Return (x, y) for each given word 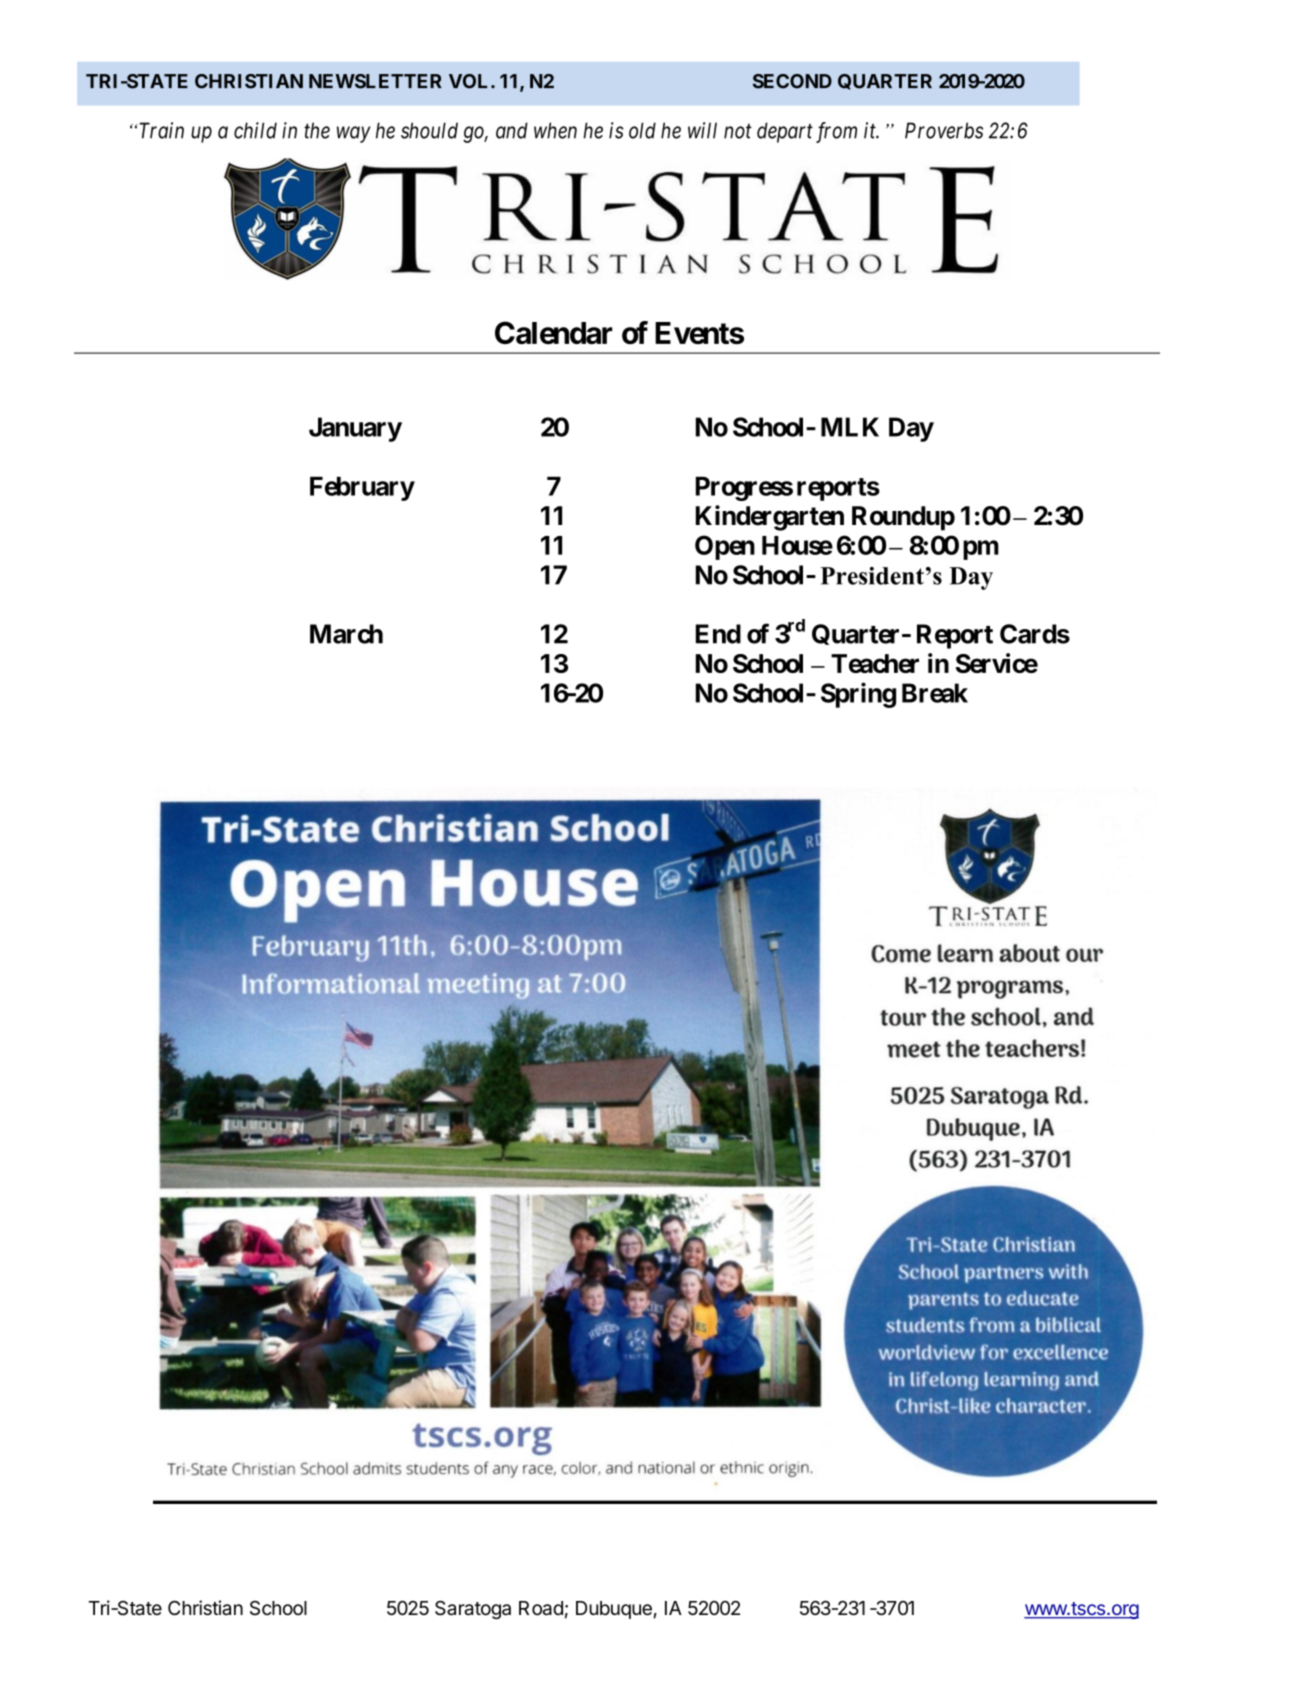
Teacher (875, 663)
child (255, 130)
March (346, 634)
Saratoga (473, 1609)
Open (725, 547)
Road (541, 1608)
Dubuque (614, 1610)
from (836, 132)
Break (935, 693)
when (555, 130)
